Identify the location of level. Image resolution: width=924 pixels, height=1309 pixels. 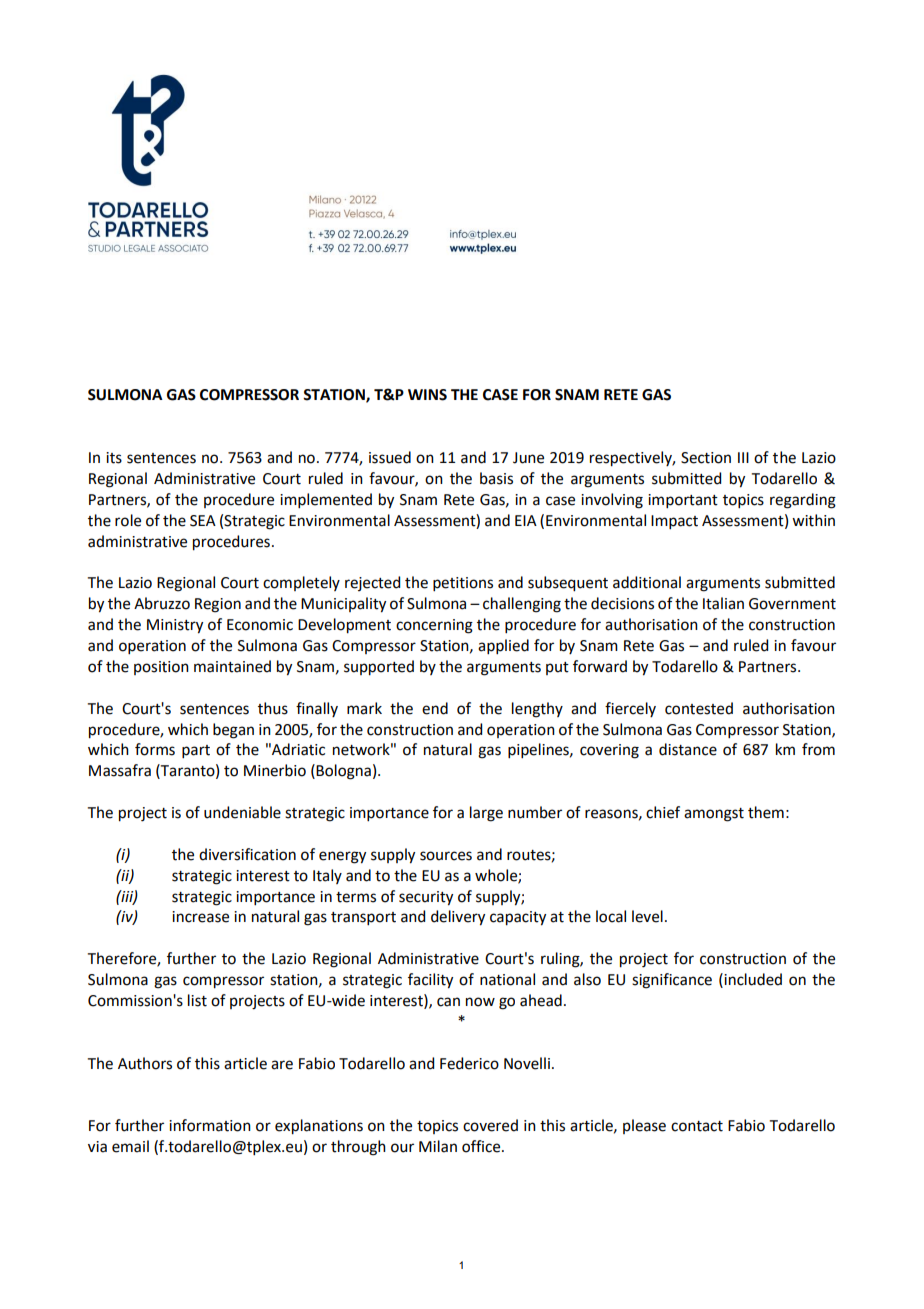
(647, 916).
